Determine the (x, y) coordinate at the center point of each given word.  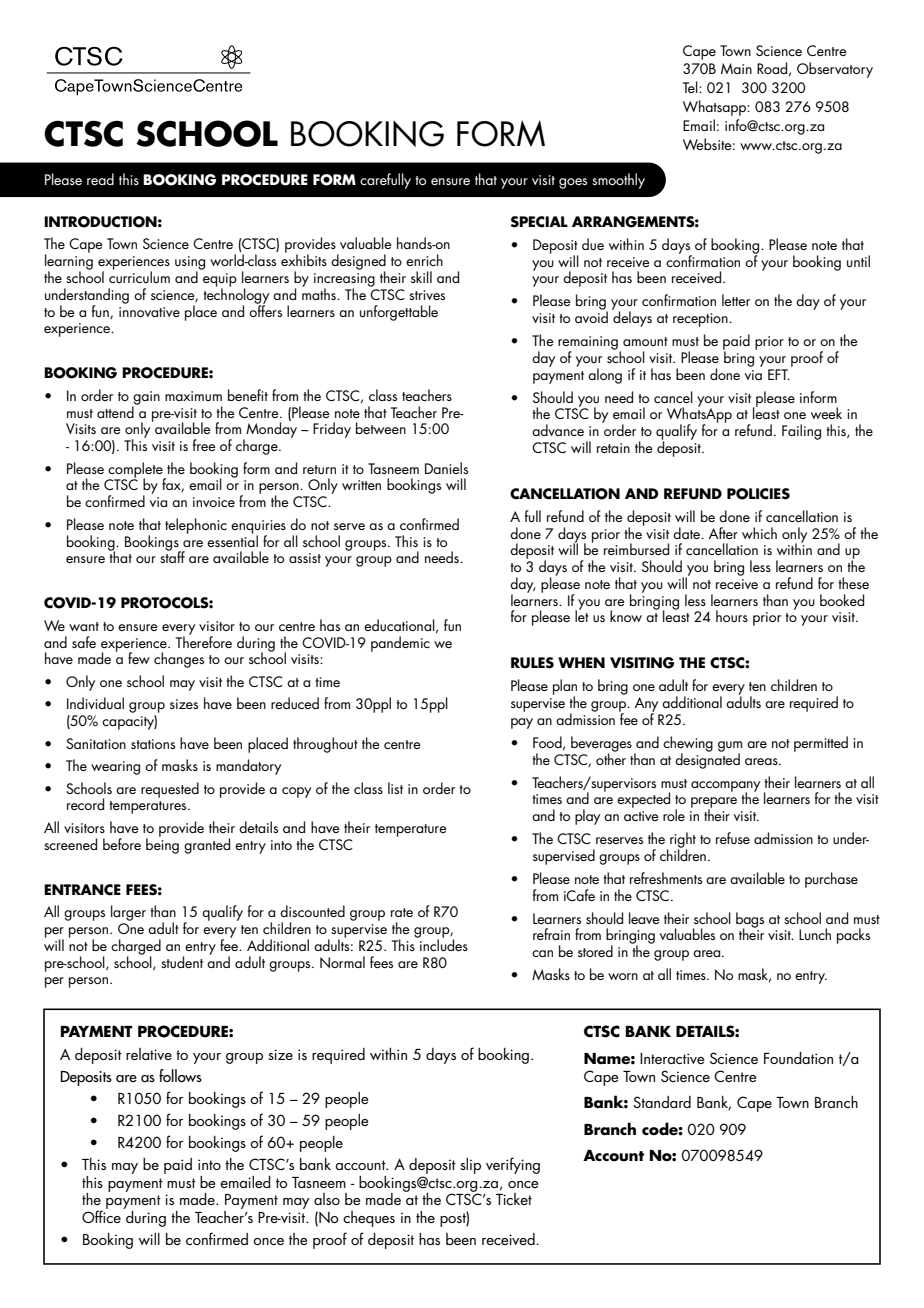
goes (573, 183)
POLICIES (758, 494)
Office (101, 1215)
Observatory (835, 70)
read (100, 179)
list (395, 788)
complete (136, 471)
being (162, 845)
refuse (733, 838)
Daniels (446, 468)
